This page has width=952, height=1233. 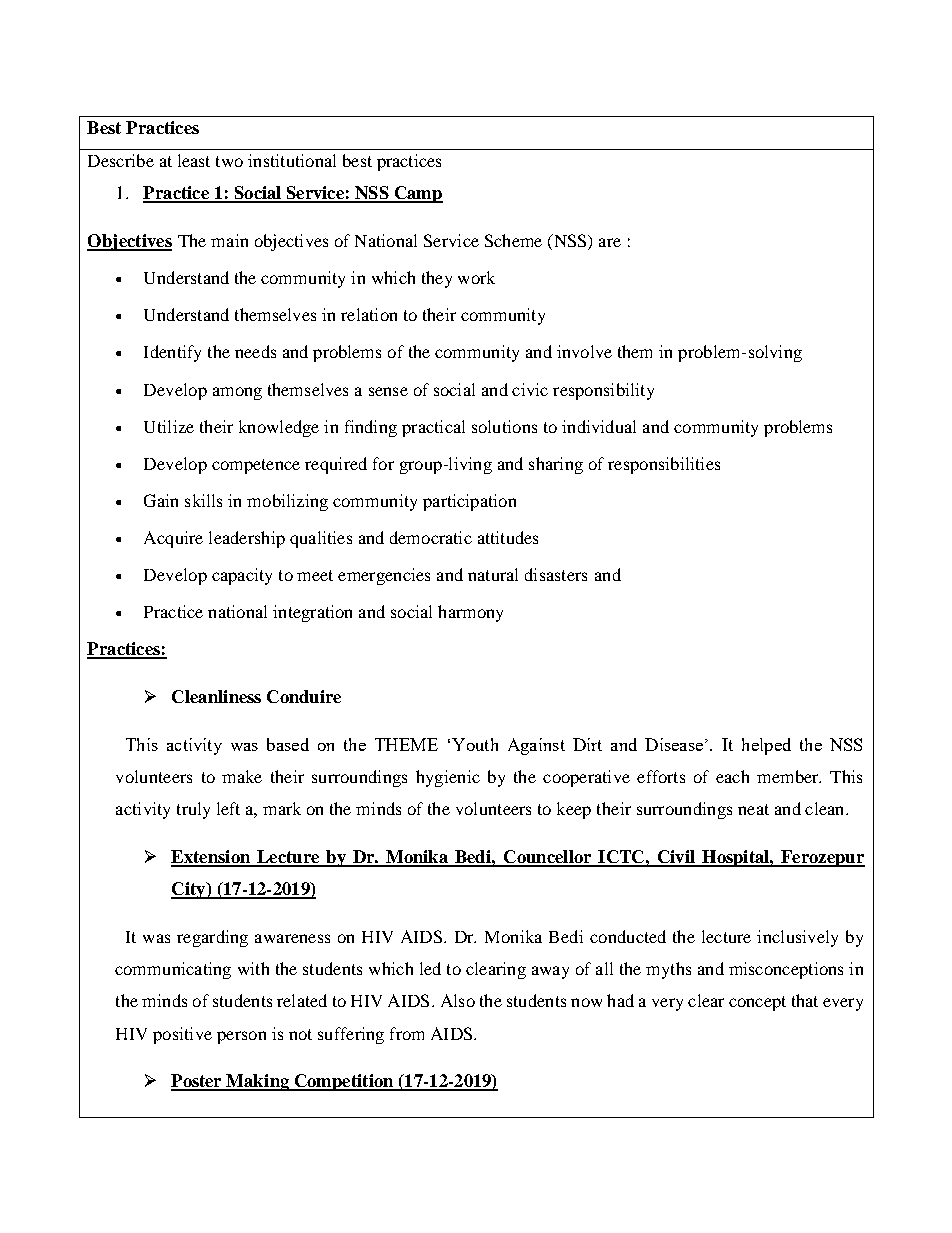 What do you see at coordinates (182, 1035) in the page?
I see `positive` at bounding box center [182, 1035].
